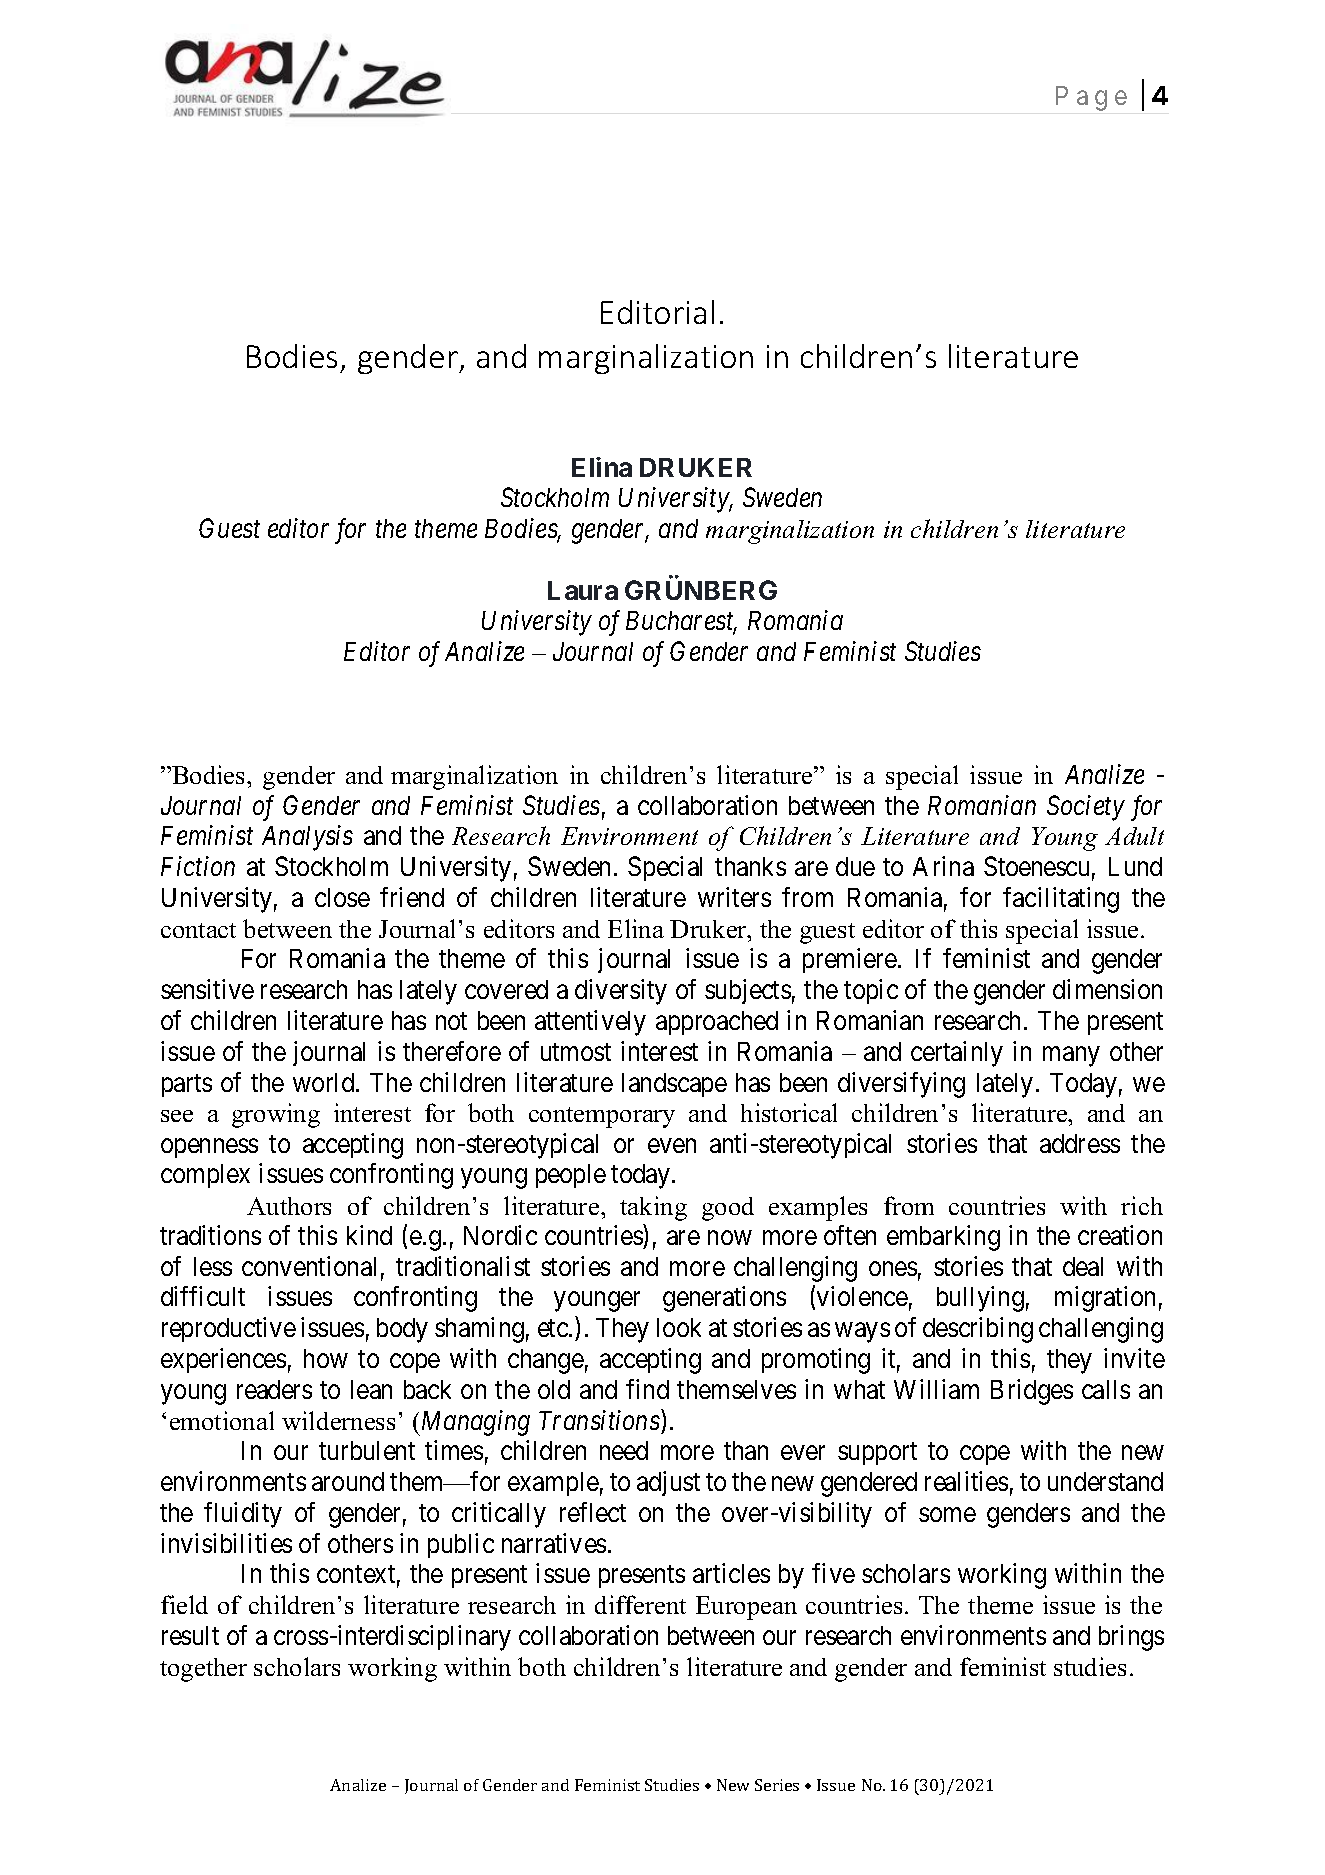  Describe the element at coordinates (1061, 900) in the screenshot. I see `facilitating` at that location.
